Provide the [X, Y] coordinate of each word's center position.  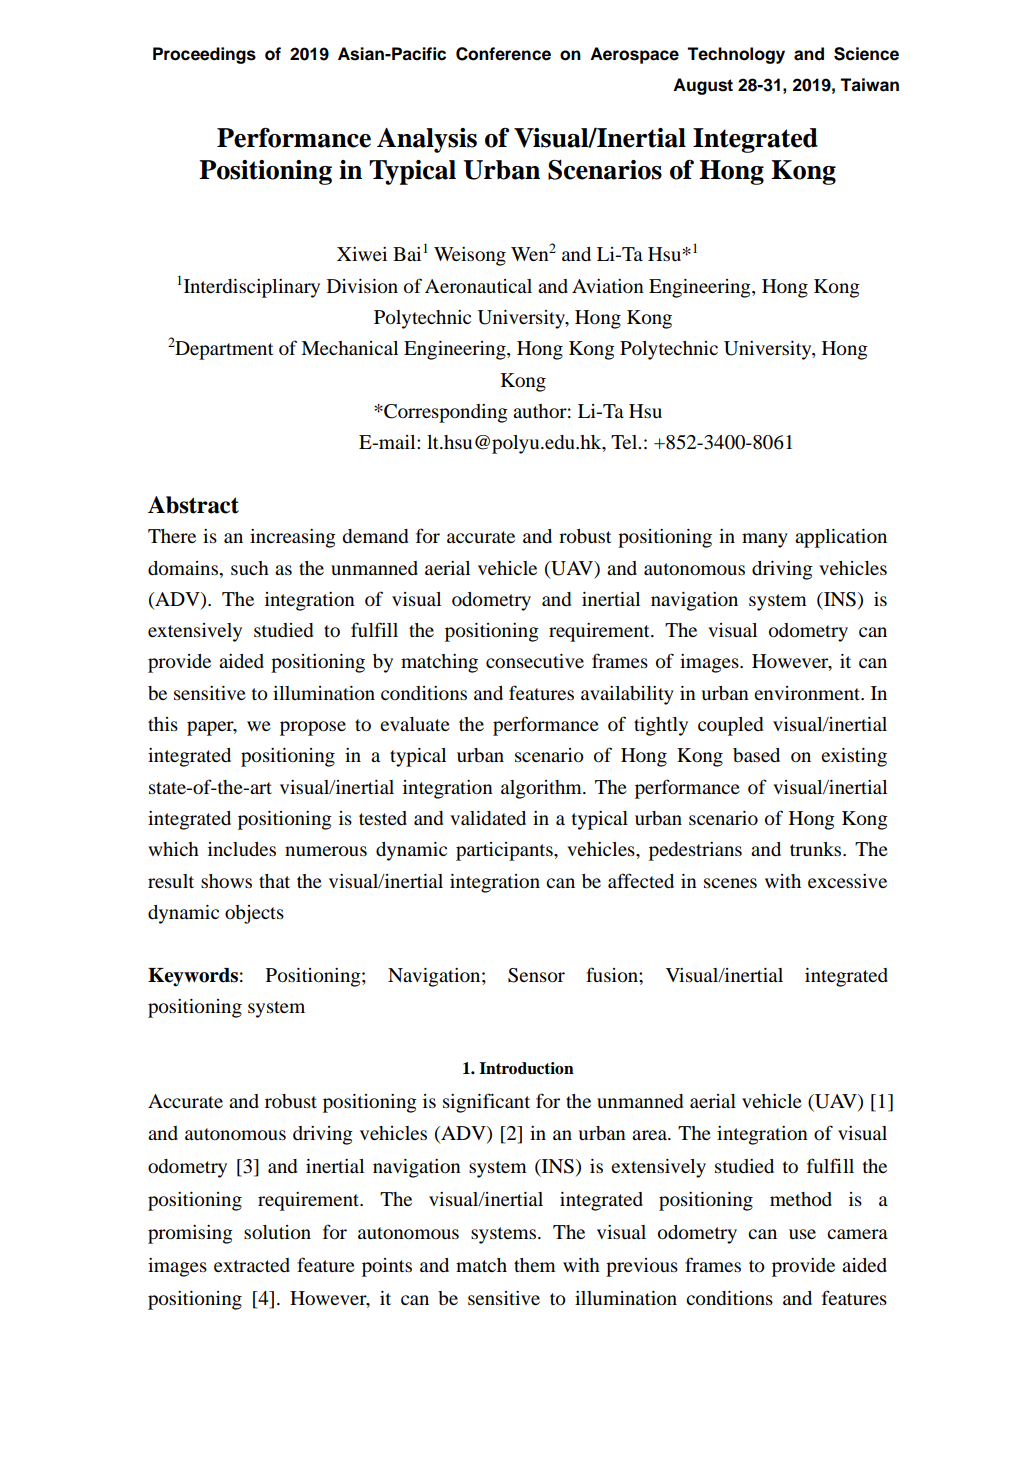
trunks [817, 849]
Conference [503, 54]
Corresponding [445, 413]
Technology [736, 55]
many [765, 540]
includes [242, 849]
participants [505, 851]
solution [277, 1232]
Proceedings [204, 55]
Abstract [193, 505]
